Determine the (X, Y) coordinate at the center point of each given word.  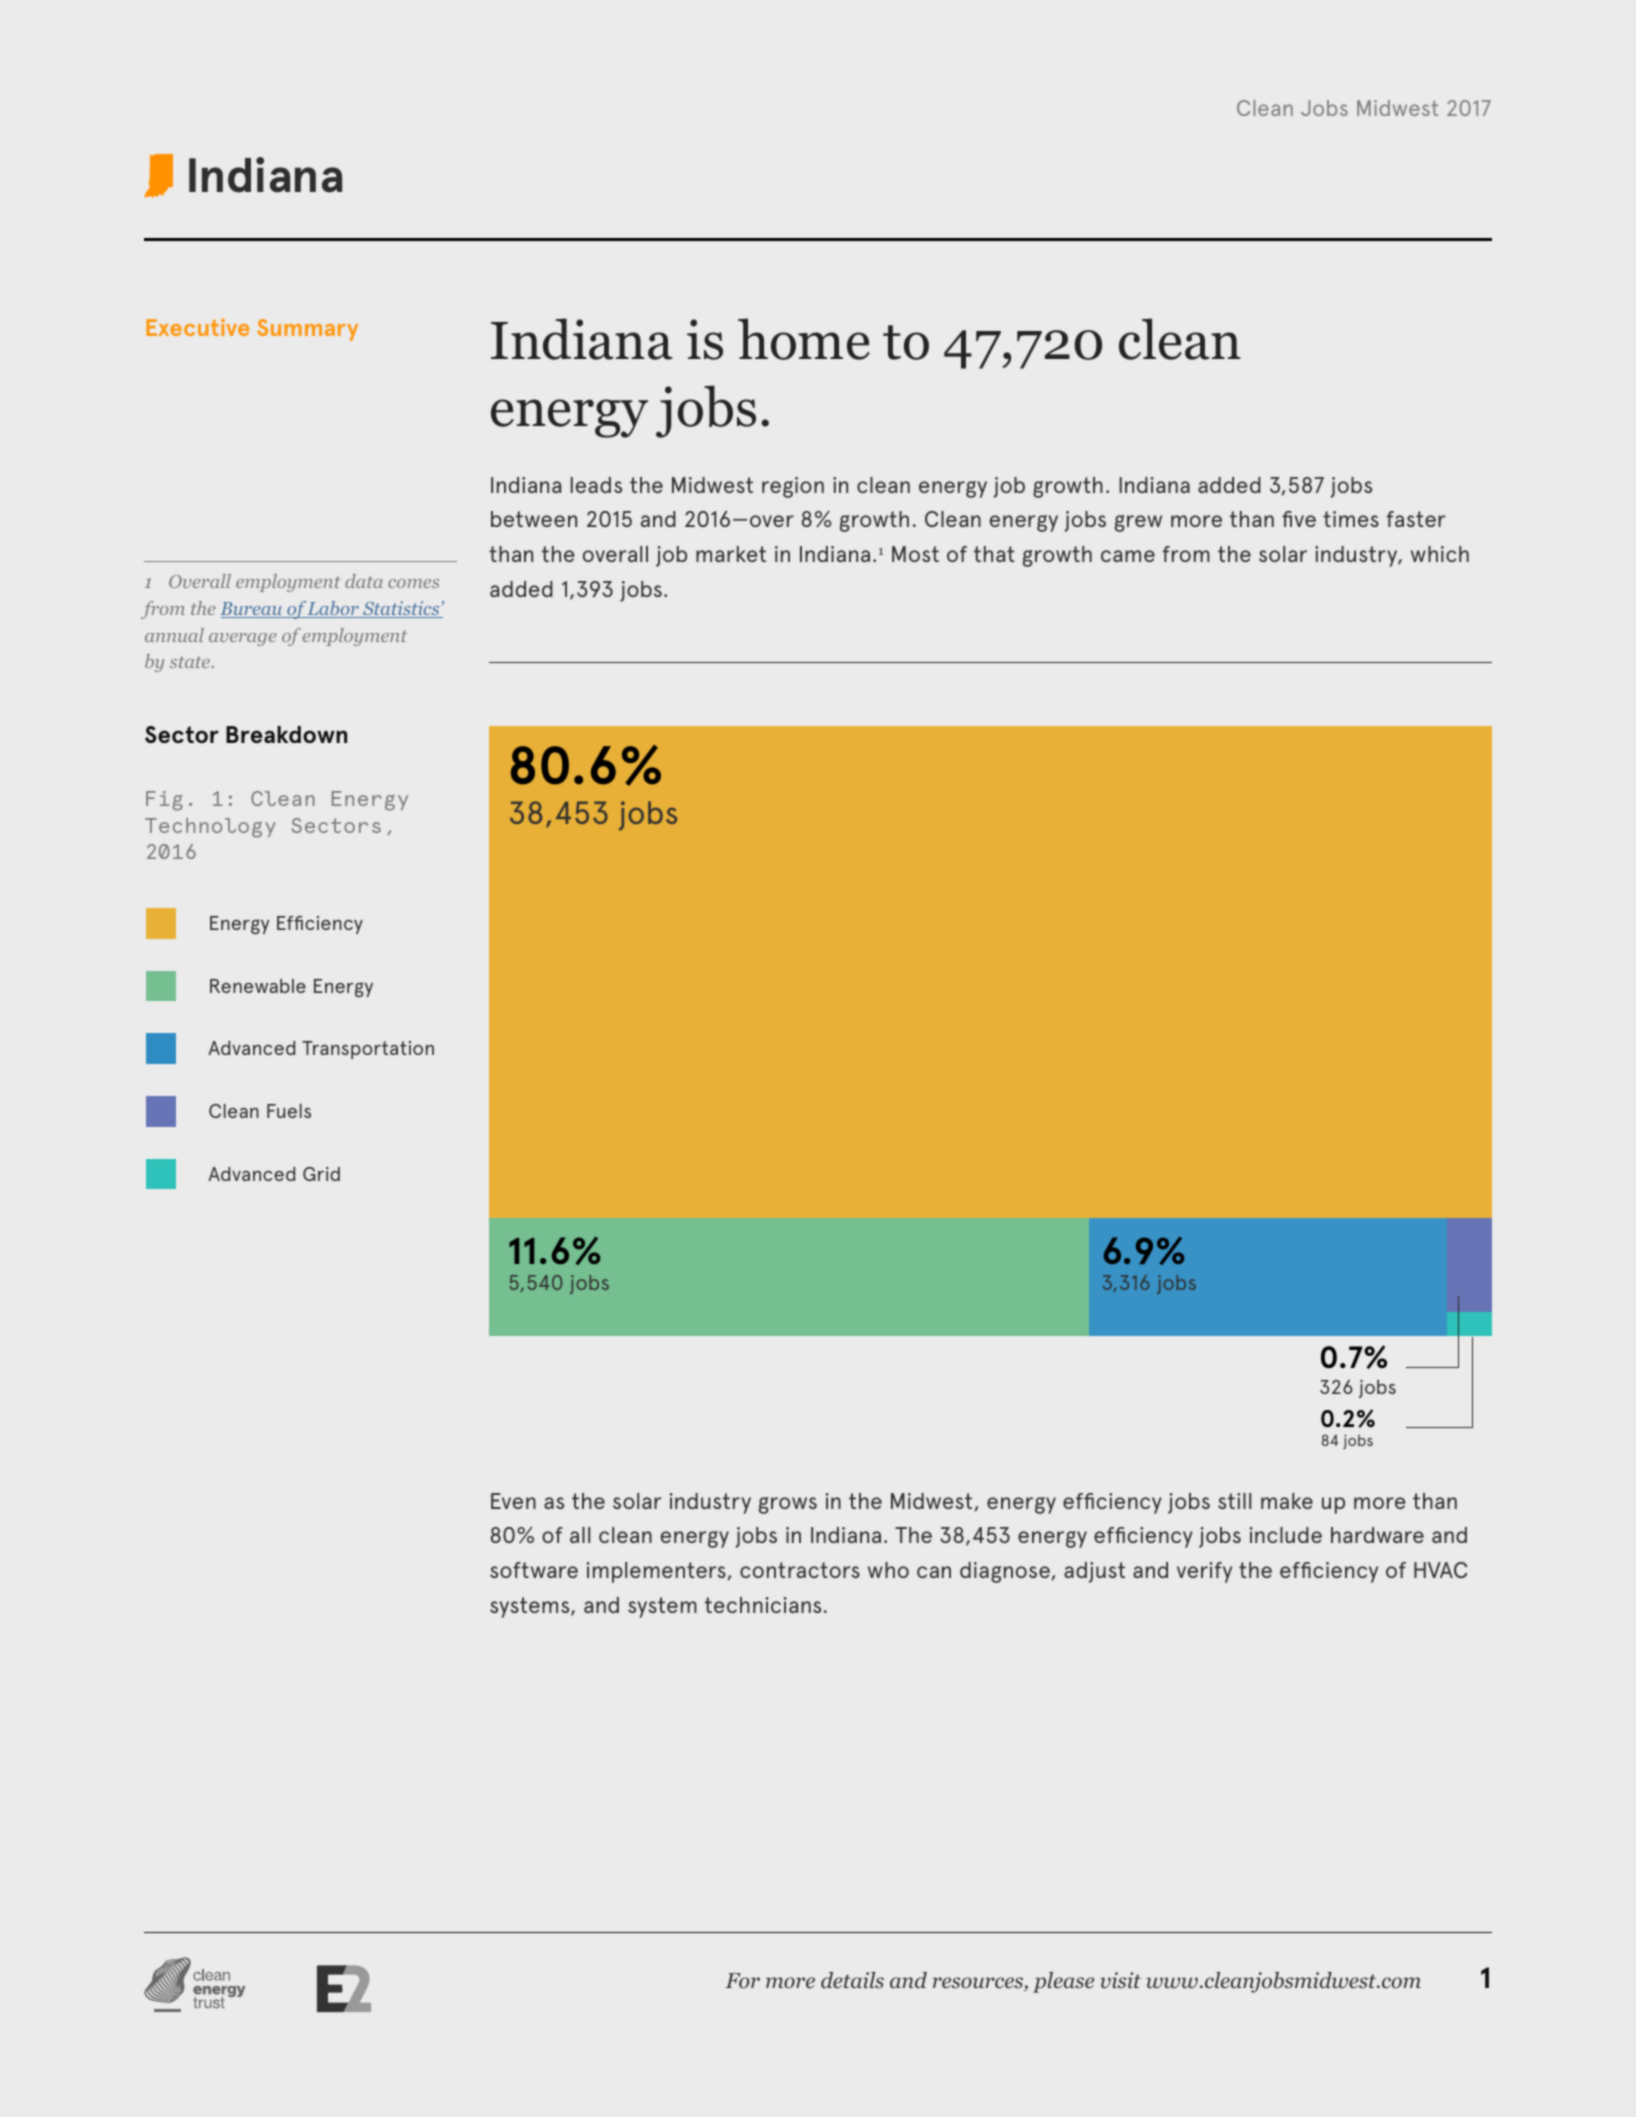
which (1440, 554)
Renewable (258, 986)
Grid (321, 1174)
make (1287, 1501)
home (804, 339)
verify (1204, 1572)
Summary (307, 330)
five (1299, 519)
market (731, 554)
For (742, 1981)
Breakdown (286, 734)
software (534, 1570)
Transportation (368, 1050)
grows (788, 1505)
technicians (763, 1605)
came (1128, 556)
